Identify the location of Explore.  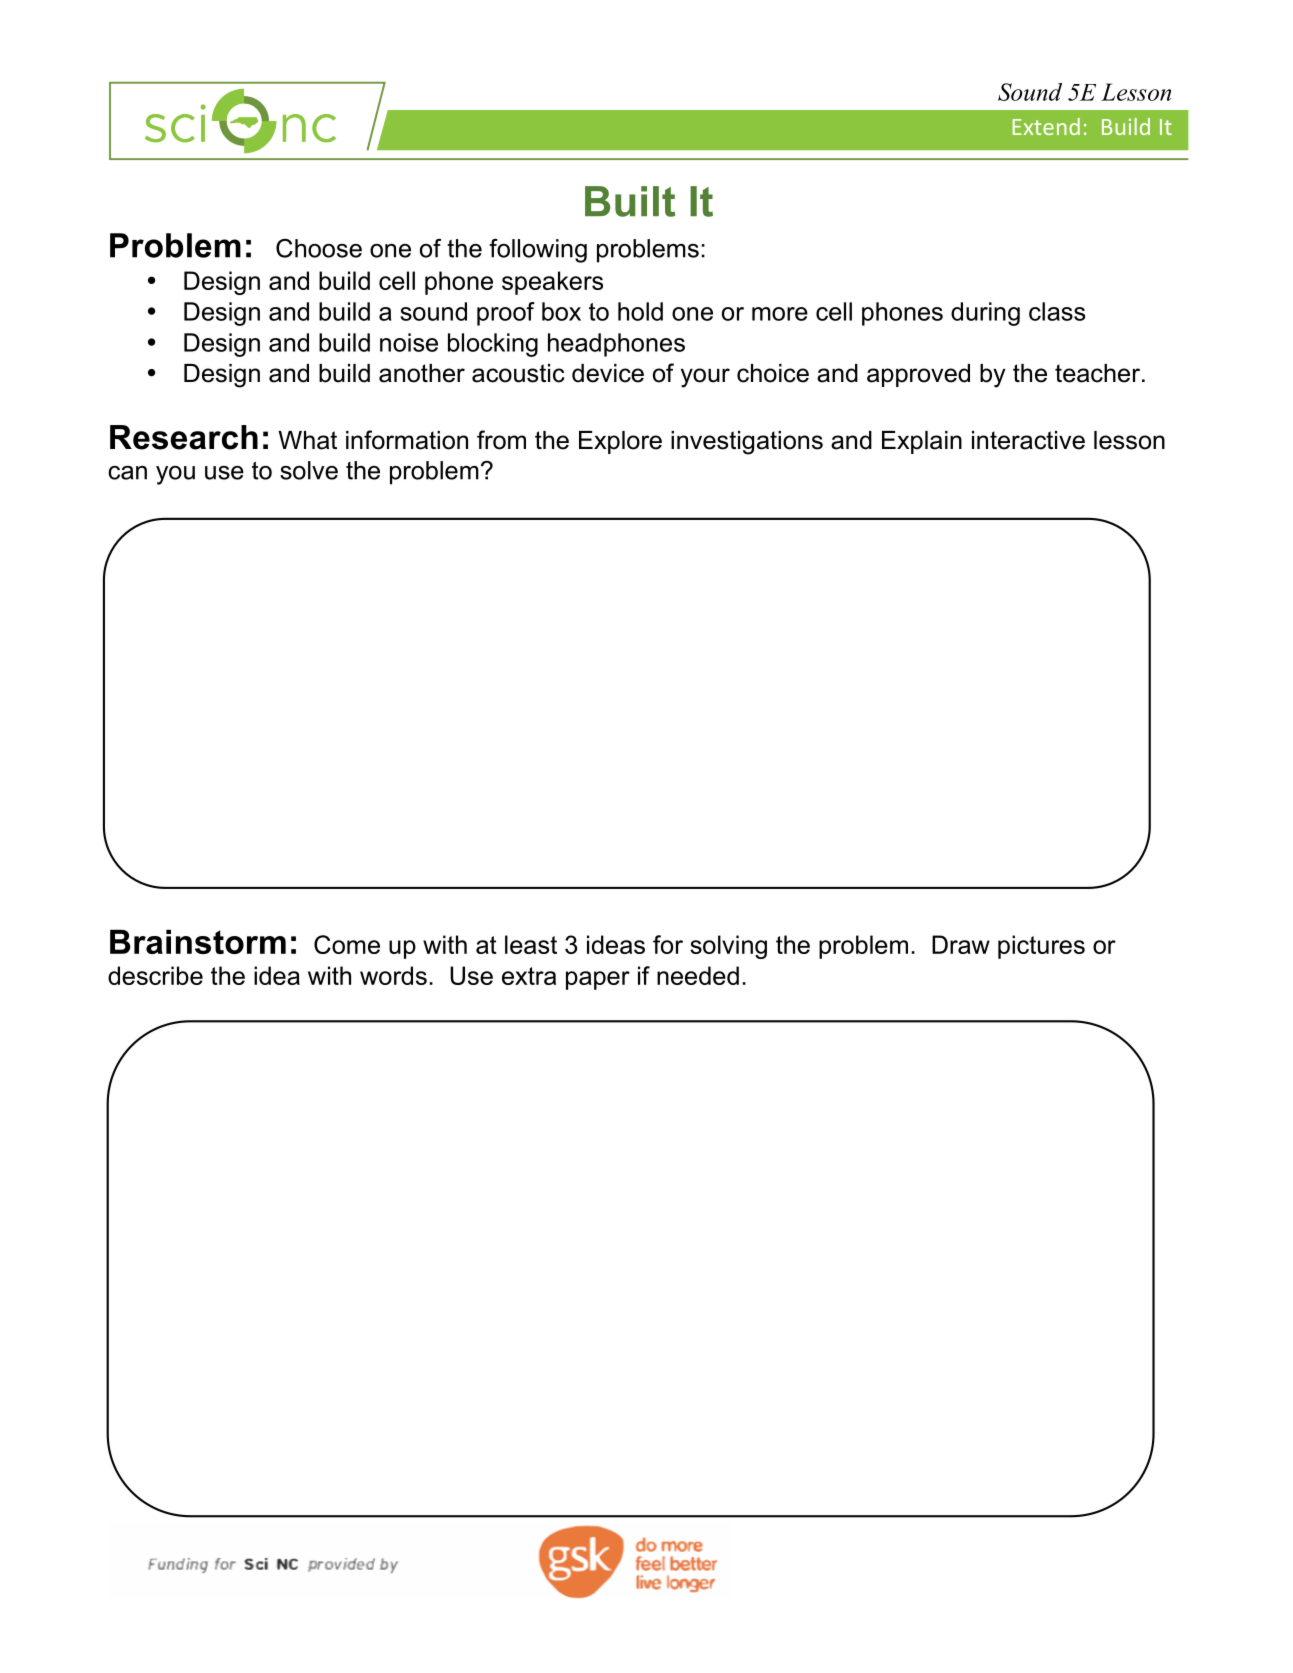
(620, 442).
